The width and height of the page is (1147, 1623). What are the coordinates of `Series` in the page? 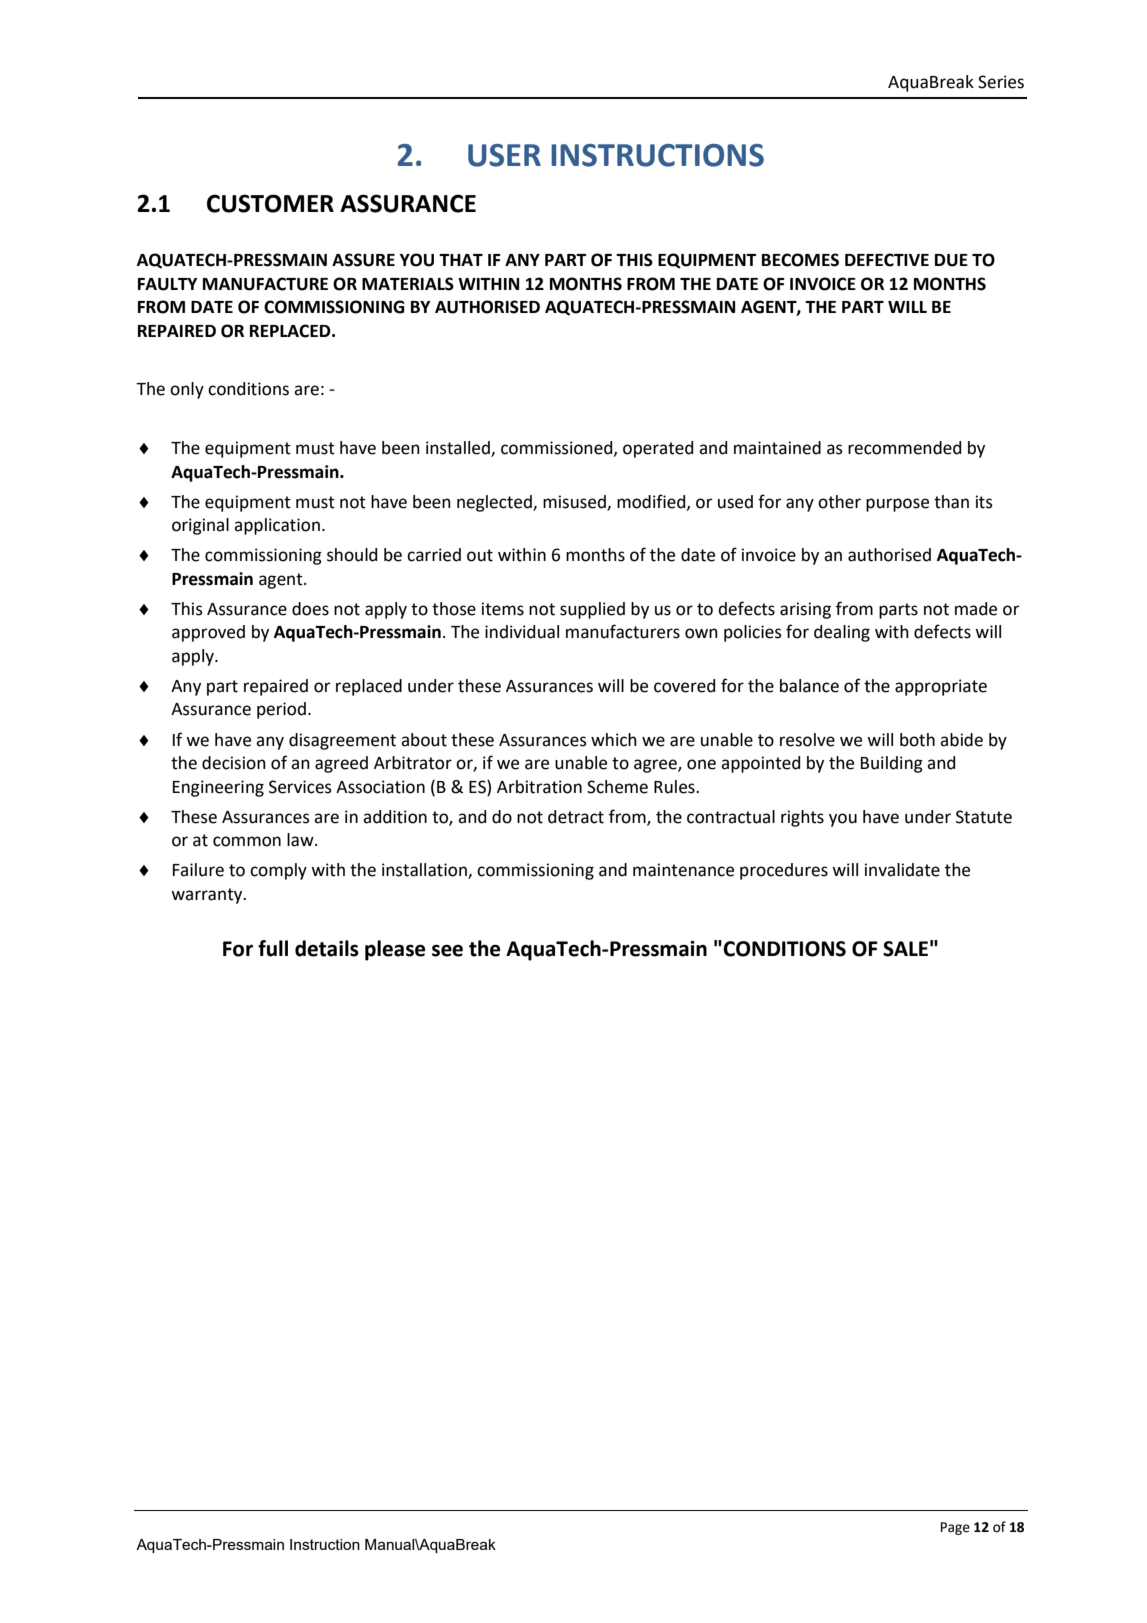 It's located at (1001, 82).
